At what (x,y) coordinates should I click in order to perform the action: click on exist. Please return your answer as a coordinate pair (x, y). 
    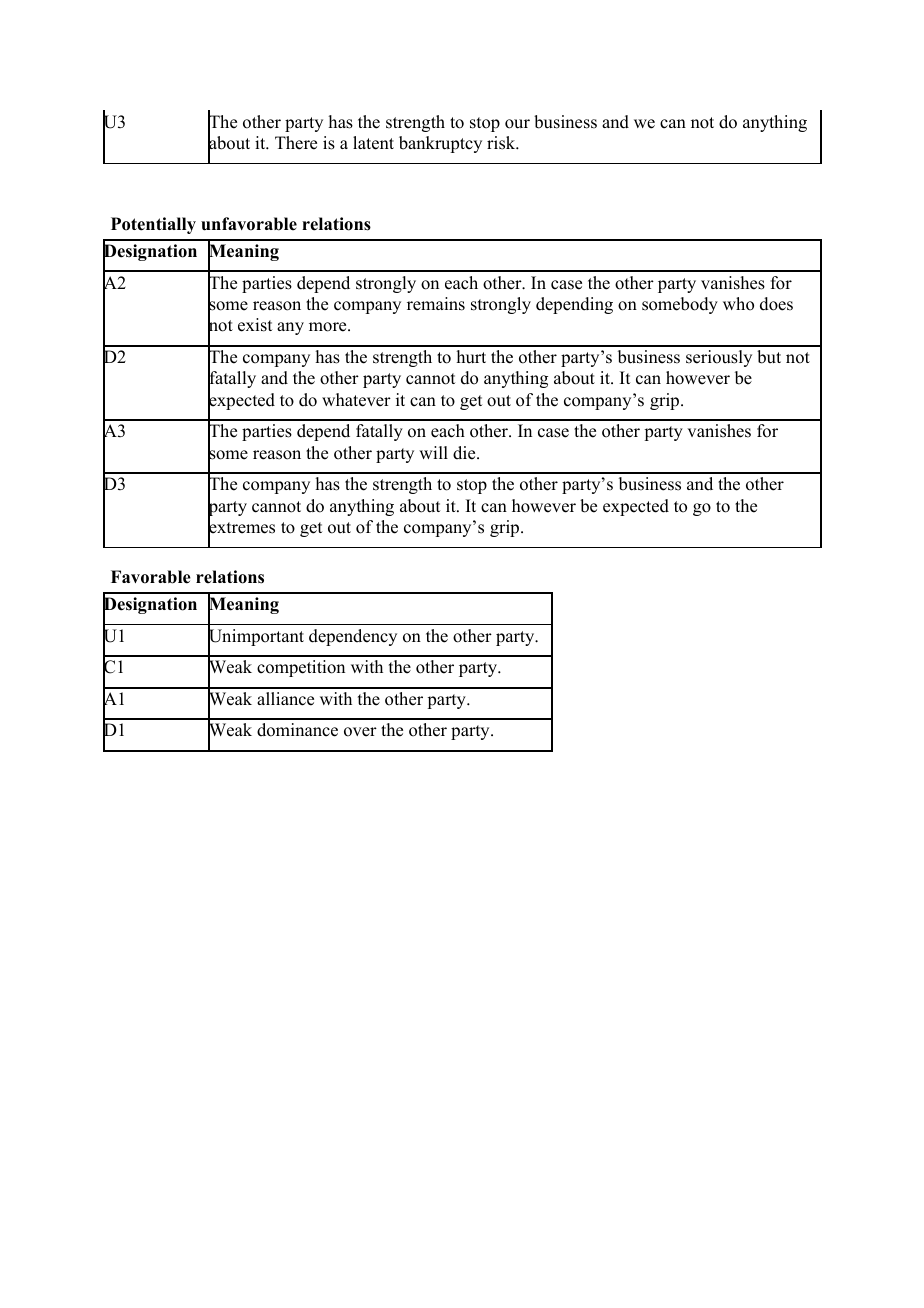
    Looking at the image, I should click on (255, 325).
